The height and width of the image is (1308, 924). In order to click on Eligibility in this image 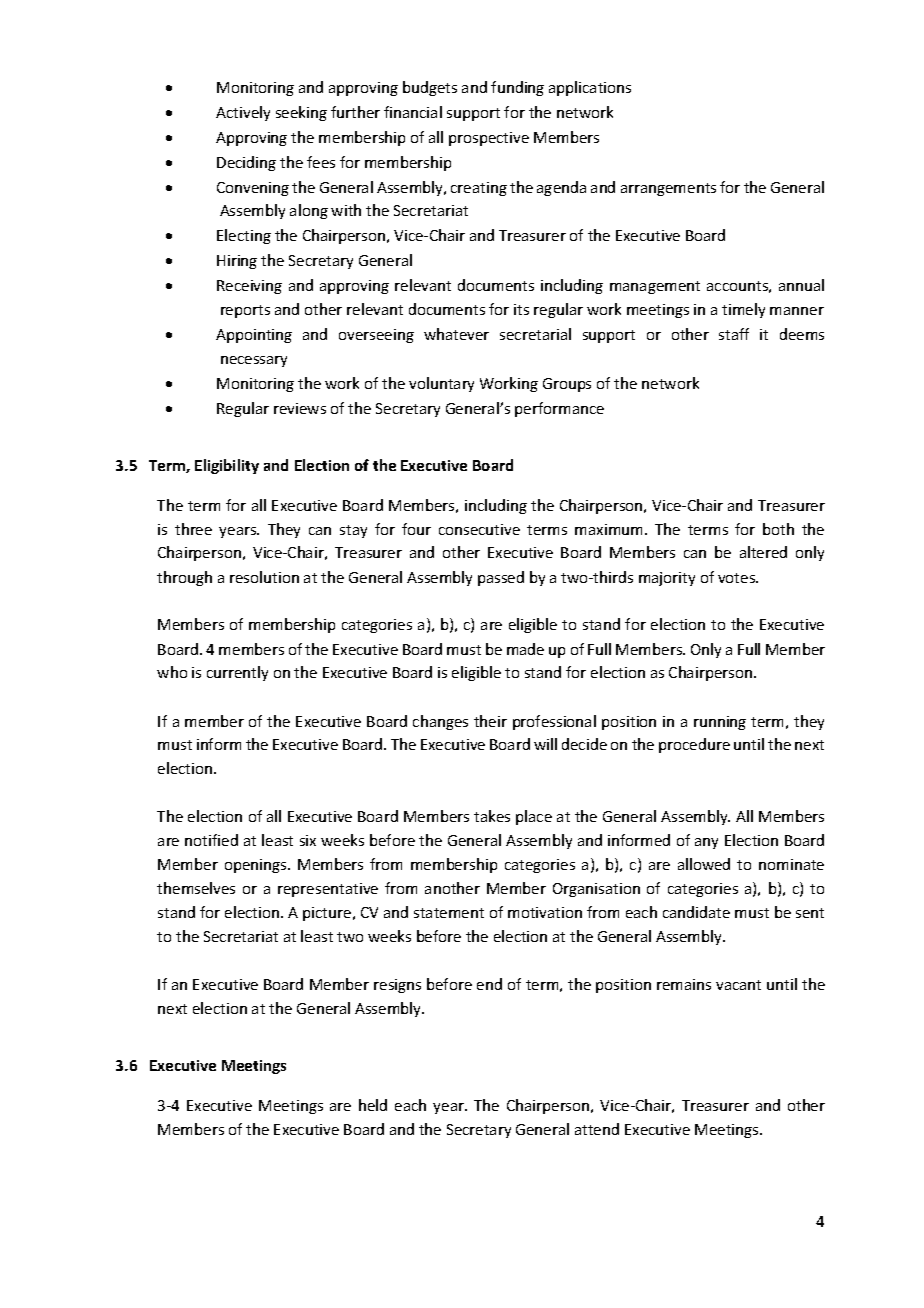, I will do `click(227, 466)`.
